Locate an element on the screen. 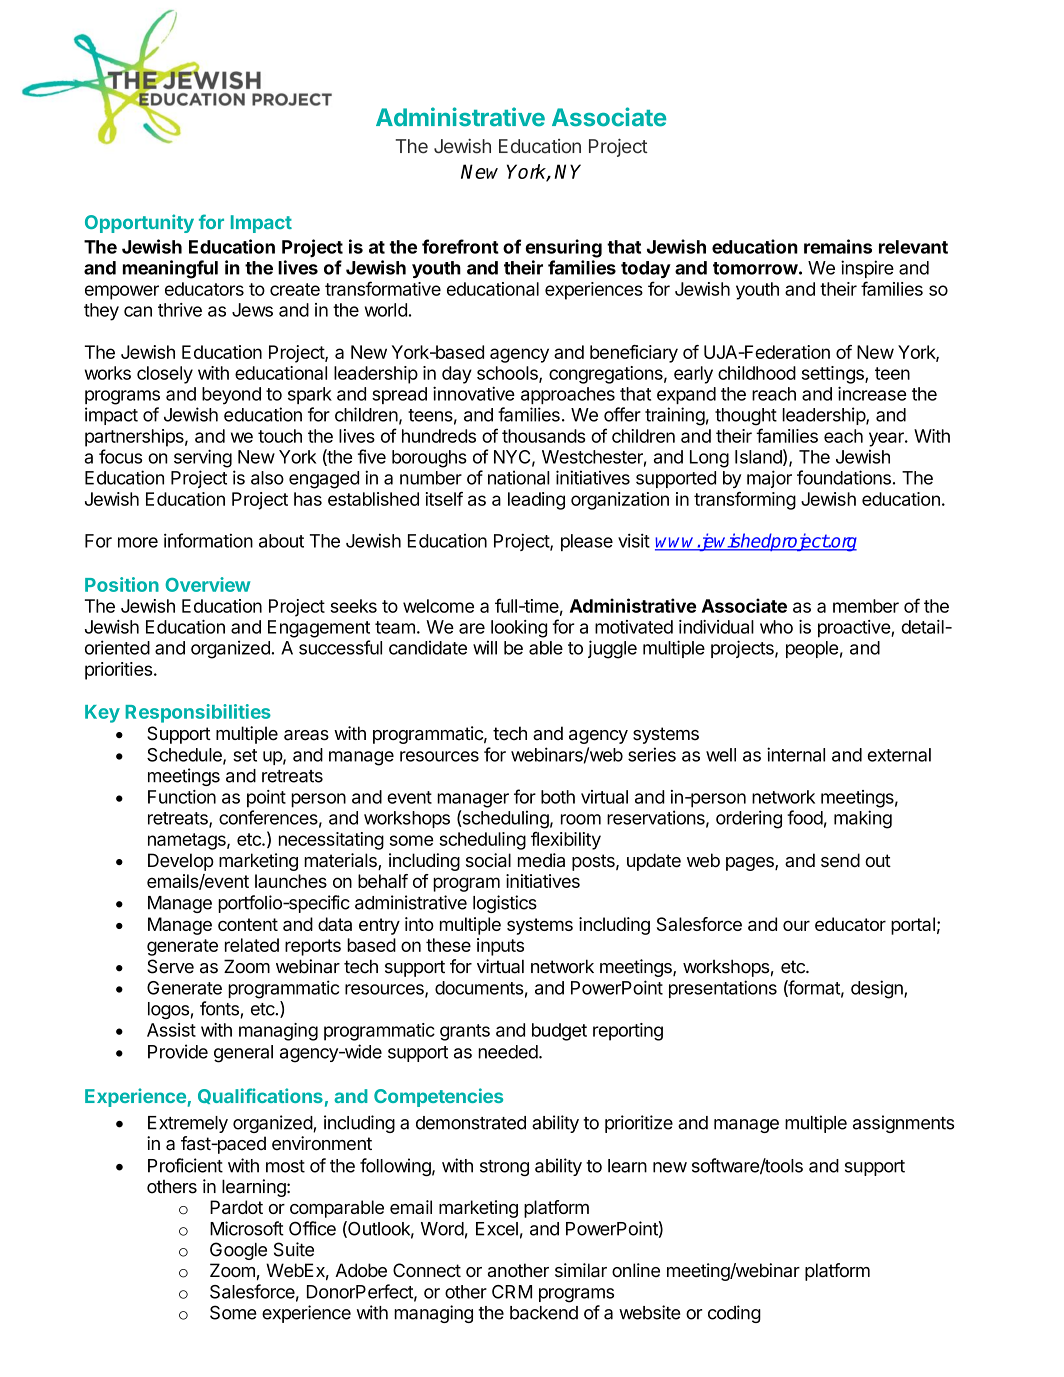  internal is located at coordinates (796, 754).
